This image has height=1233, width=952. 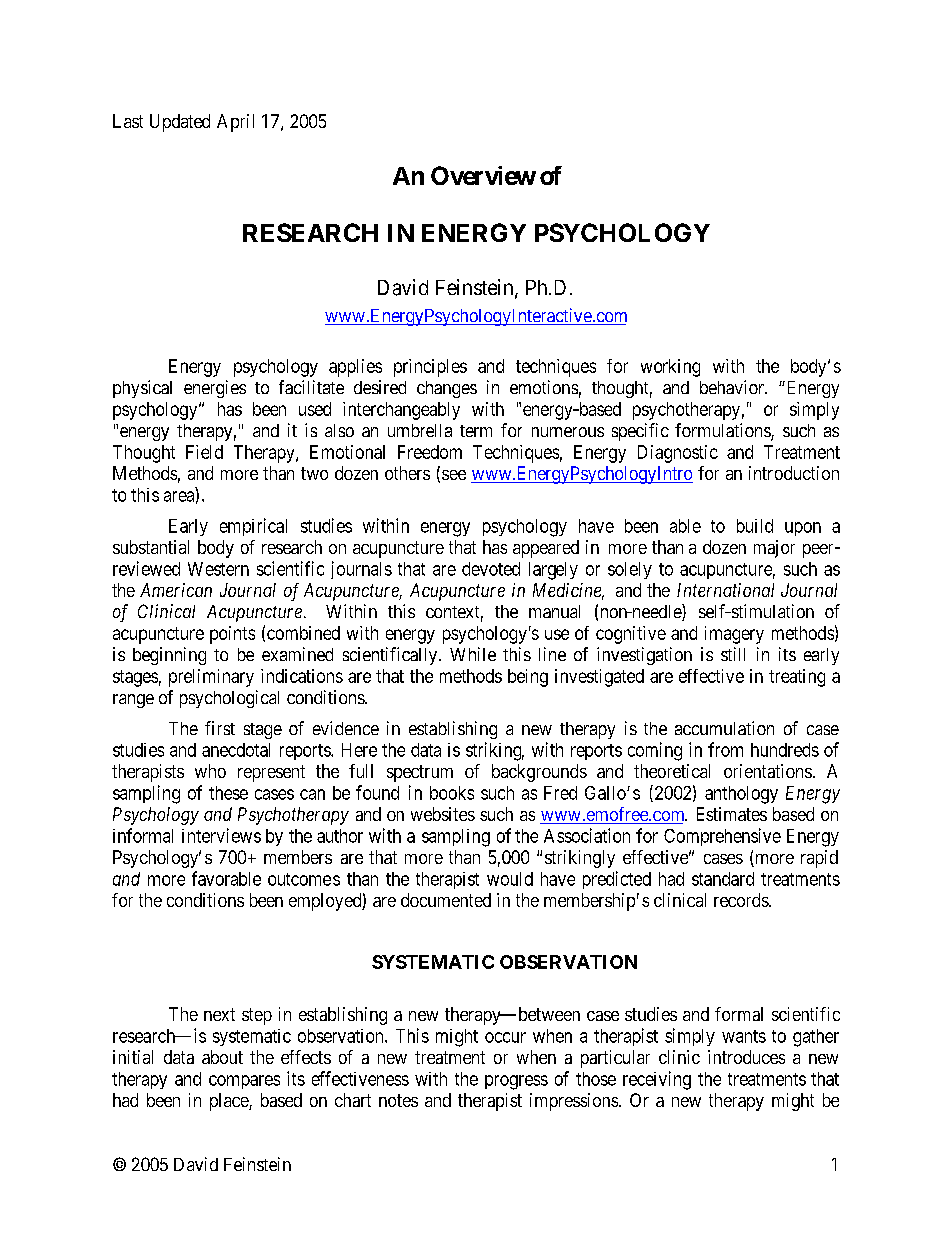 I want to click on April, so click(x=235, y=123).
